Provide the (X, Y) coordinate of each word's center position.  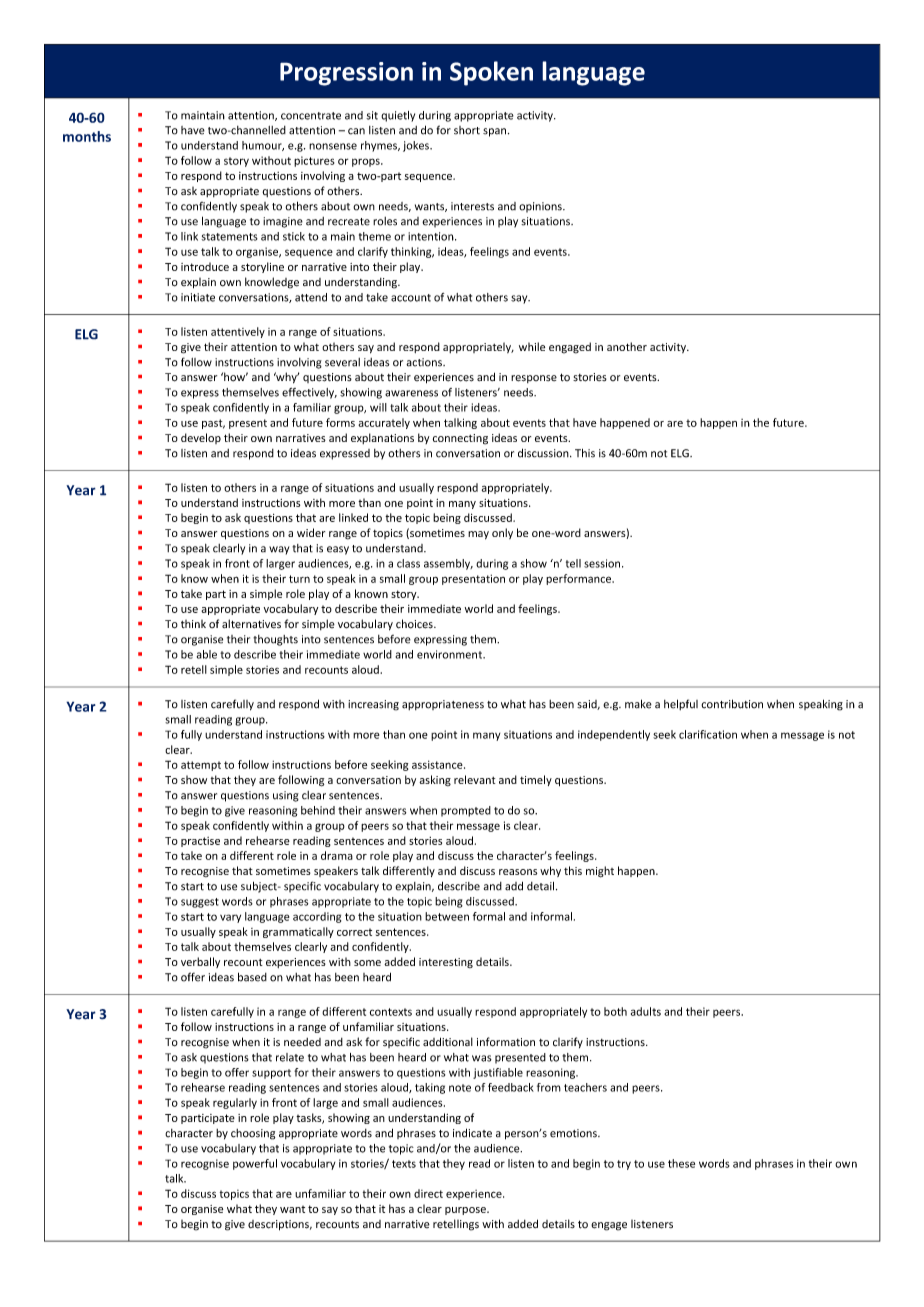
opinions (541, 207)
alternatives (251, 624)
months (87, 136)
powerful (255, 1164)
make (638, 704)
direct (428, 1193)
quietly (398, 116)
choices (415, 624)
